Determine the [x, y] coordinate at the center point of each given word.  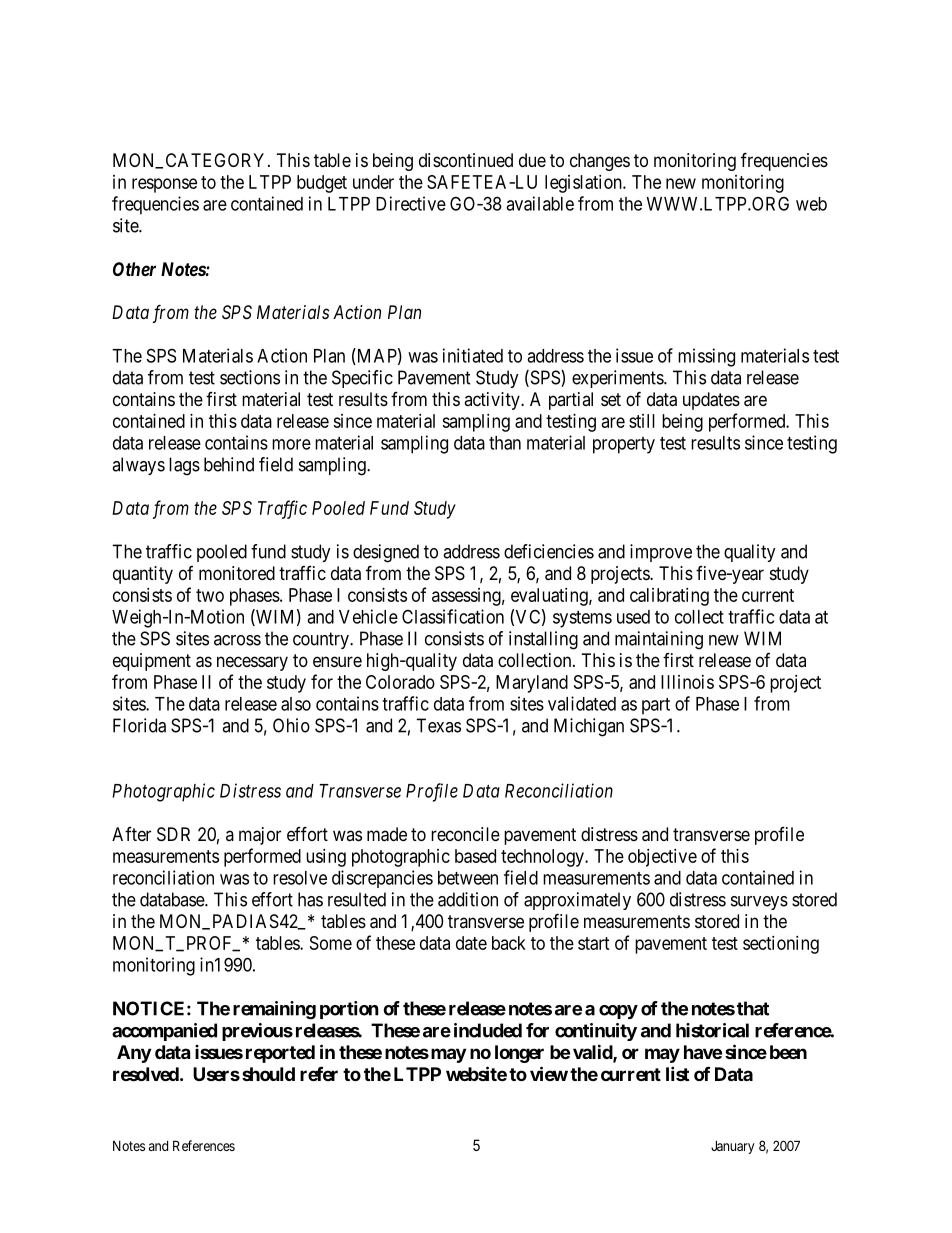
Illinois [687, 682]
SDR [173, 834]
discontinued [466, 160]
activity [493, 401]
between [468, 878]
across [237, 640]
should [268, 1074]
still [642, 421]
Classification [453, 616]
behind [229, 464]
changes [600, 162]
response [164, 185]
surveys [759, 903]
